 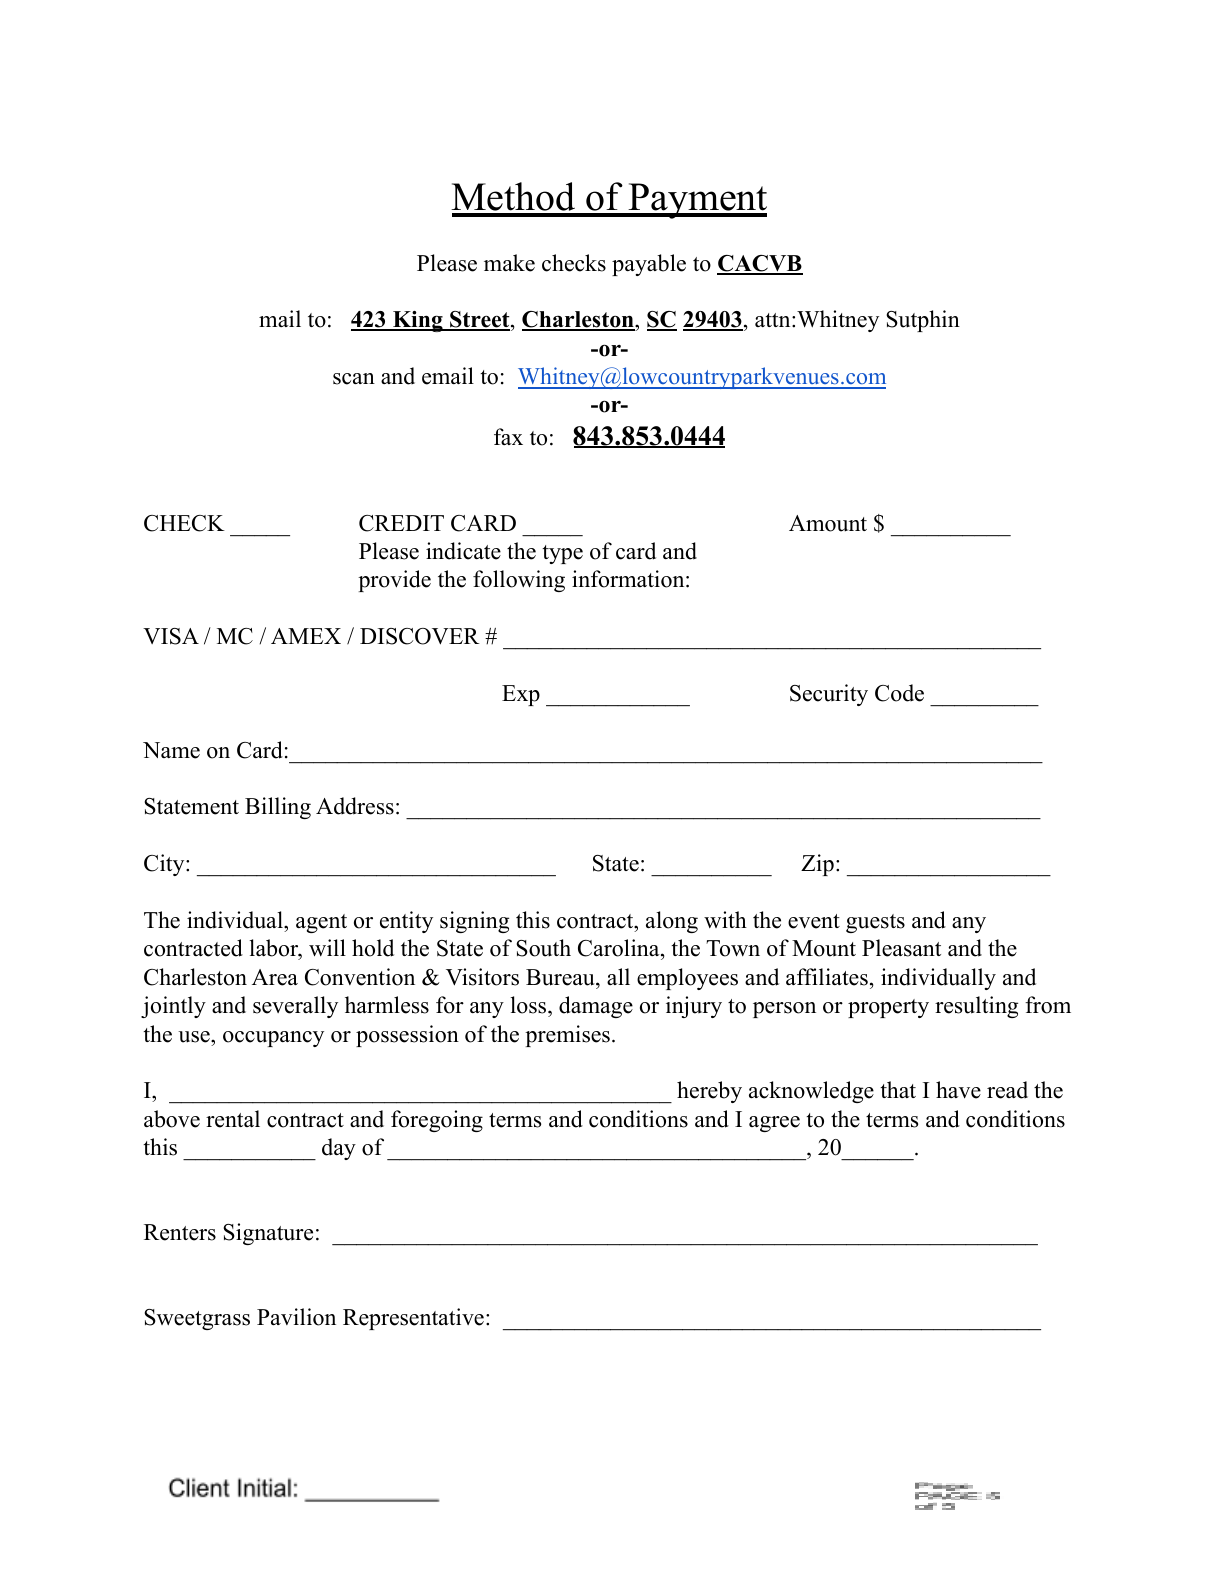 What do you see at coordinates (901, 948) in the screenshot?
I see `Pleasant` at bounding box center [901, 948].
